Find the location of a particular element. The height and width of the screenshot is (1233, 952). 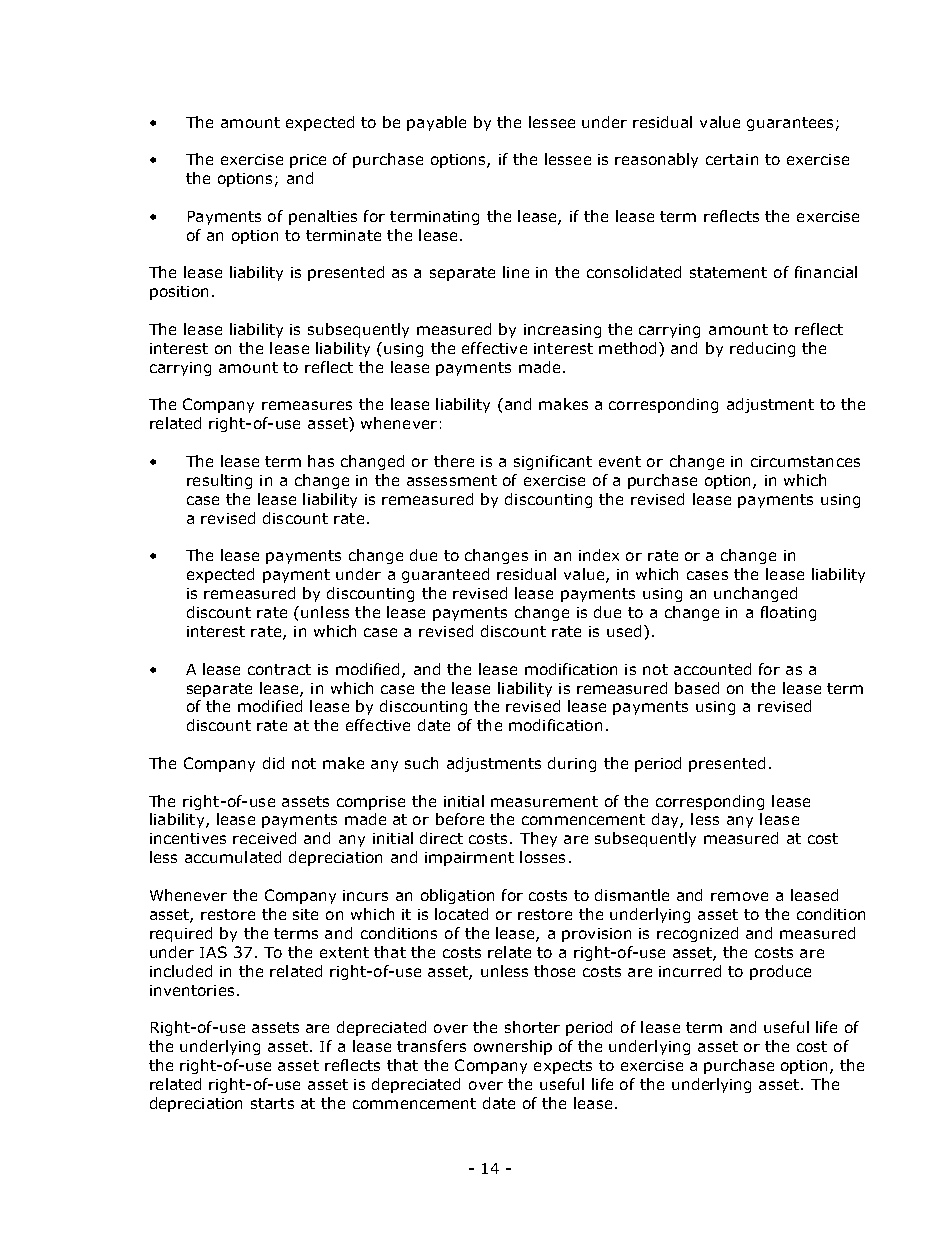

floating is located at coordinates (788, 613).
